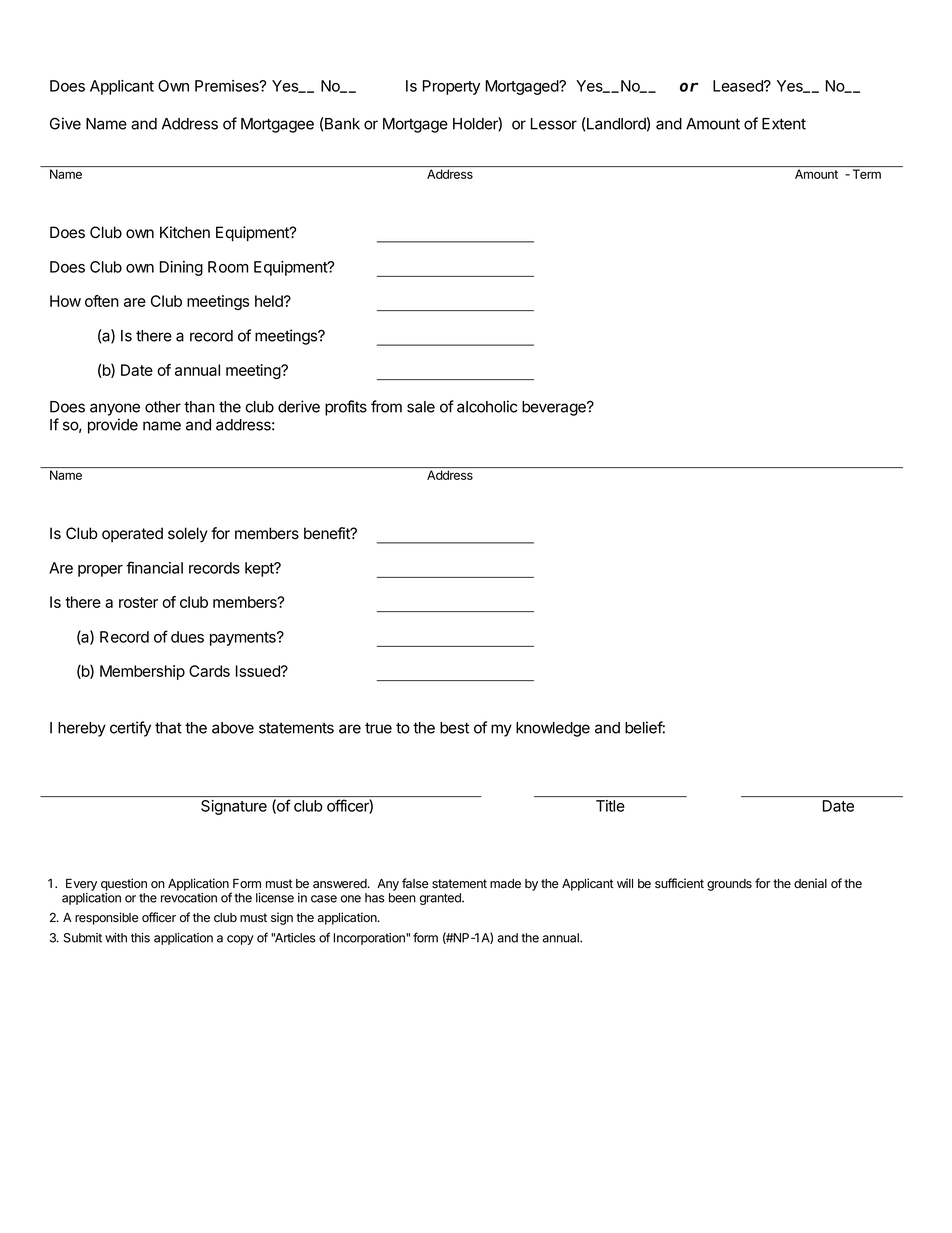  I want to click on grounds, so click(729, 885).
